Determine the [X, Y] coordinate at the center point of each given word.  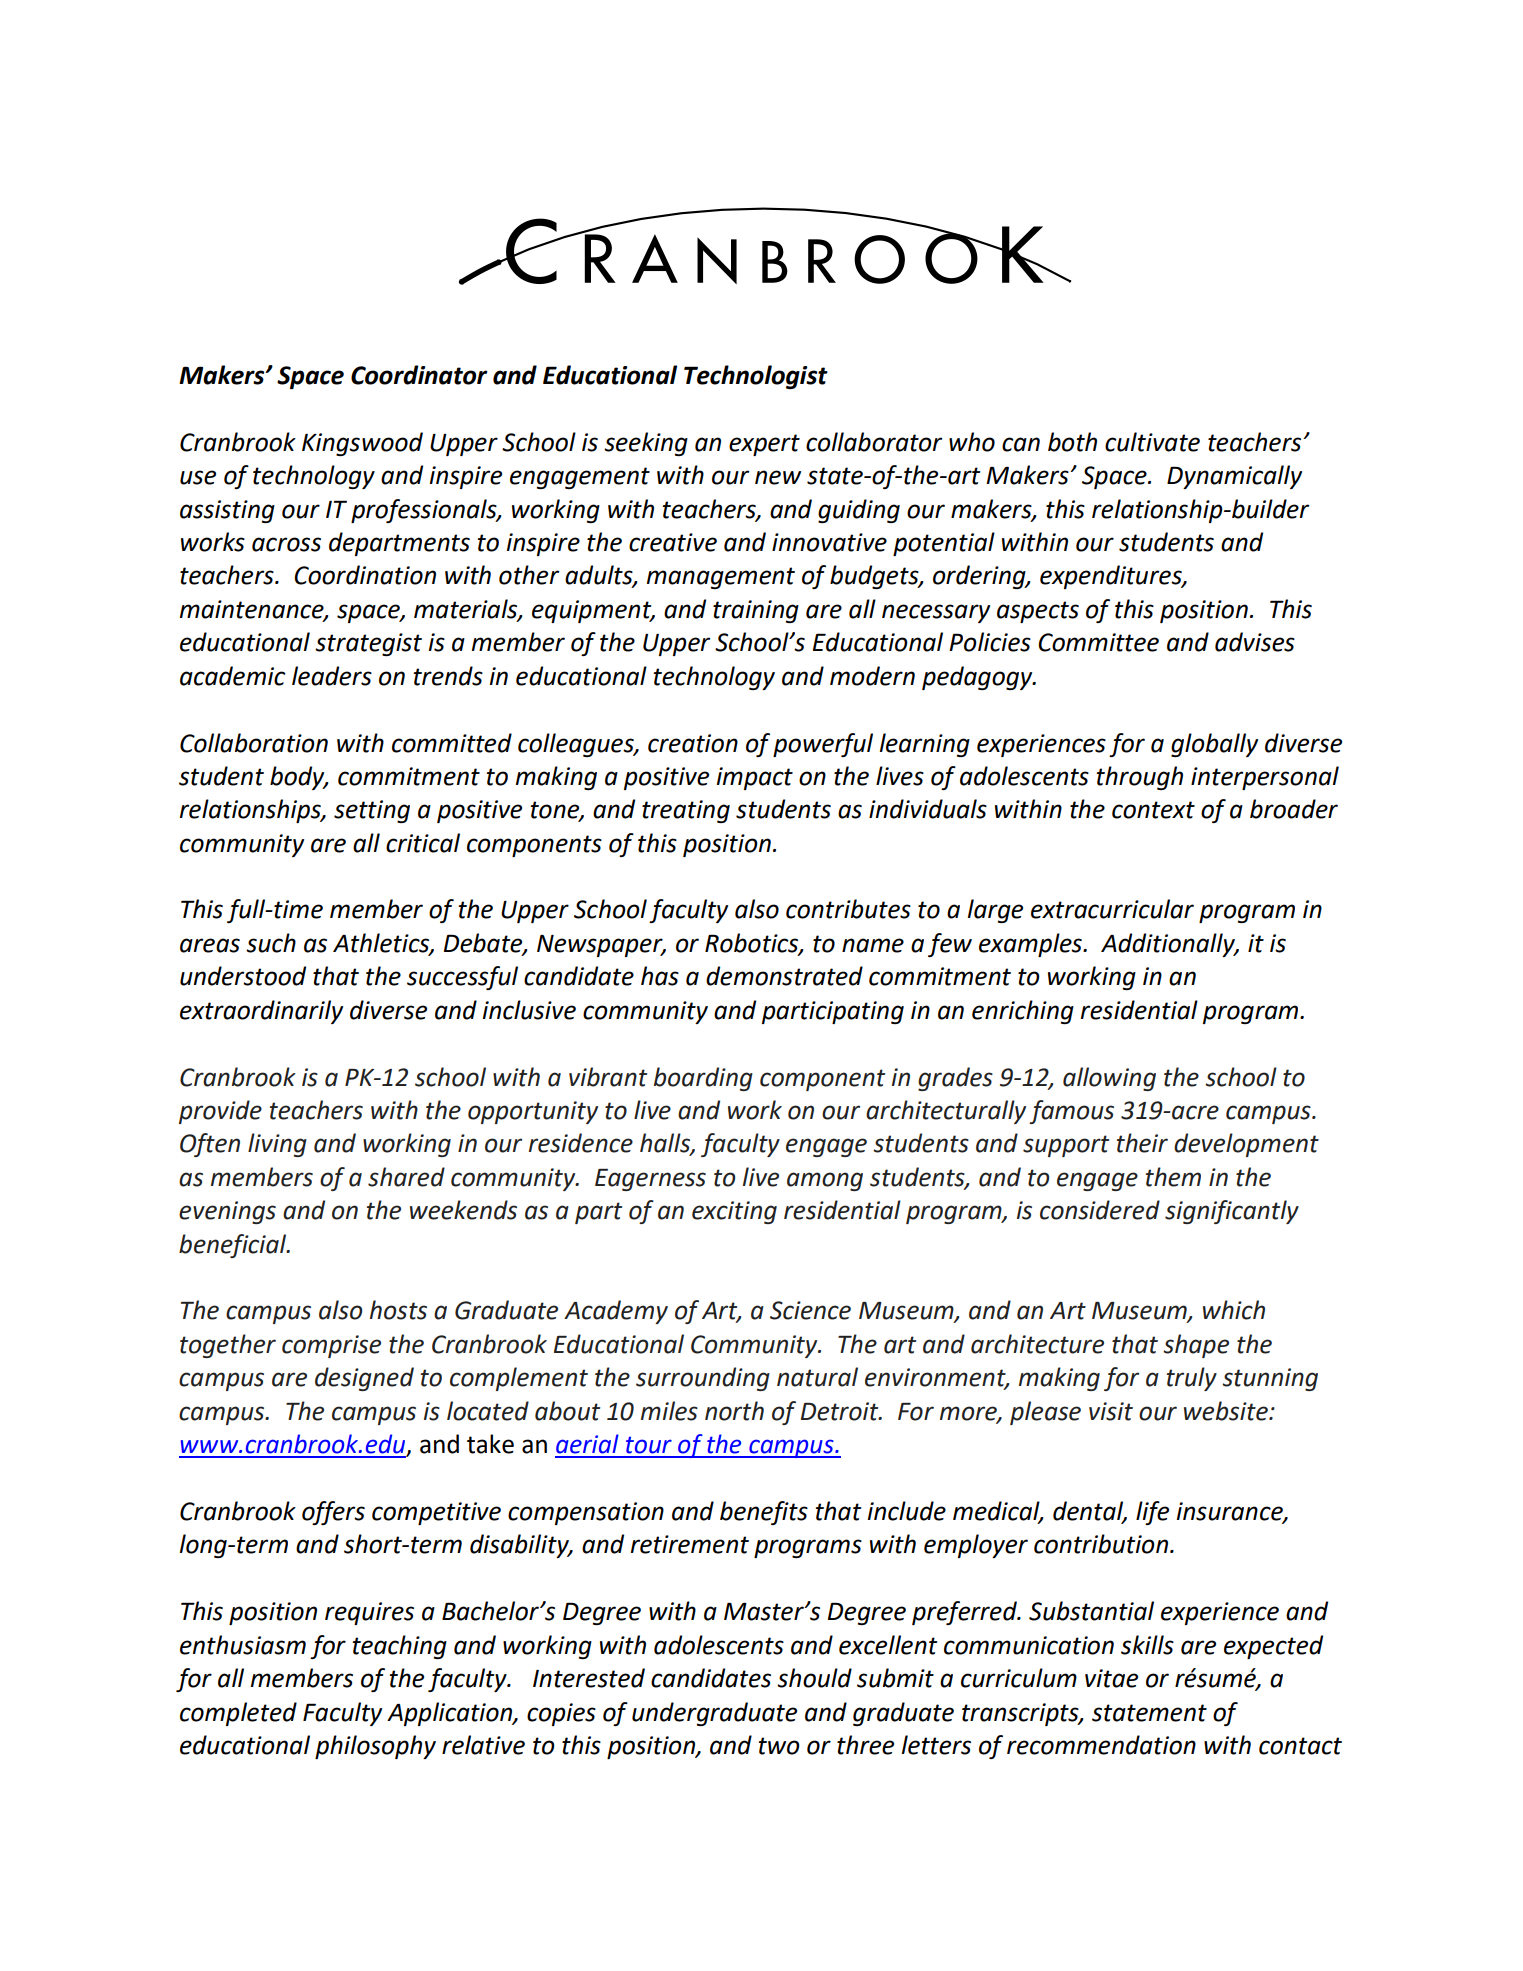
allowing [1109, 1079]
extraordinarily [261, 1012]
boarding [703, 1079]
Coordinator [419, 375]
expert [764, 445]
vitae [1111, 1678]
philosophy [375, 1747]
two [779, 1746]
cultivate [1152, 442]
